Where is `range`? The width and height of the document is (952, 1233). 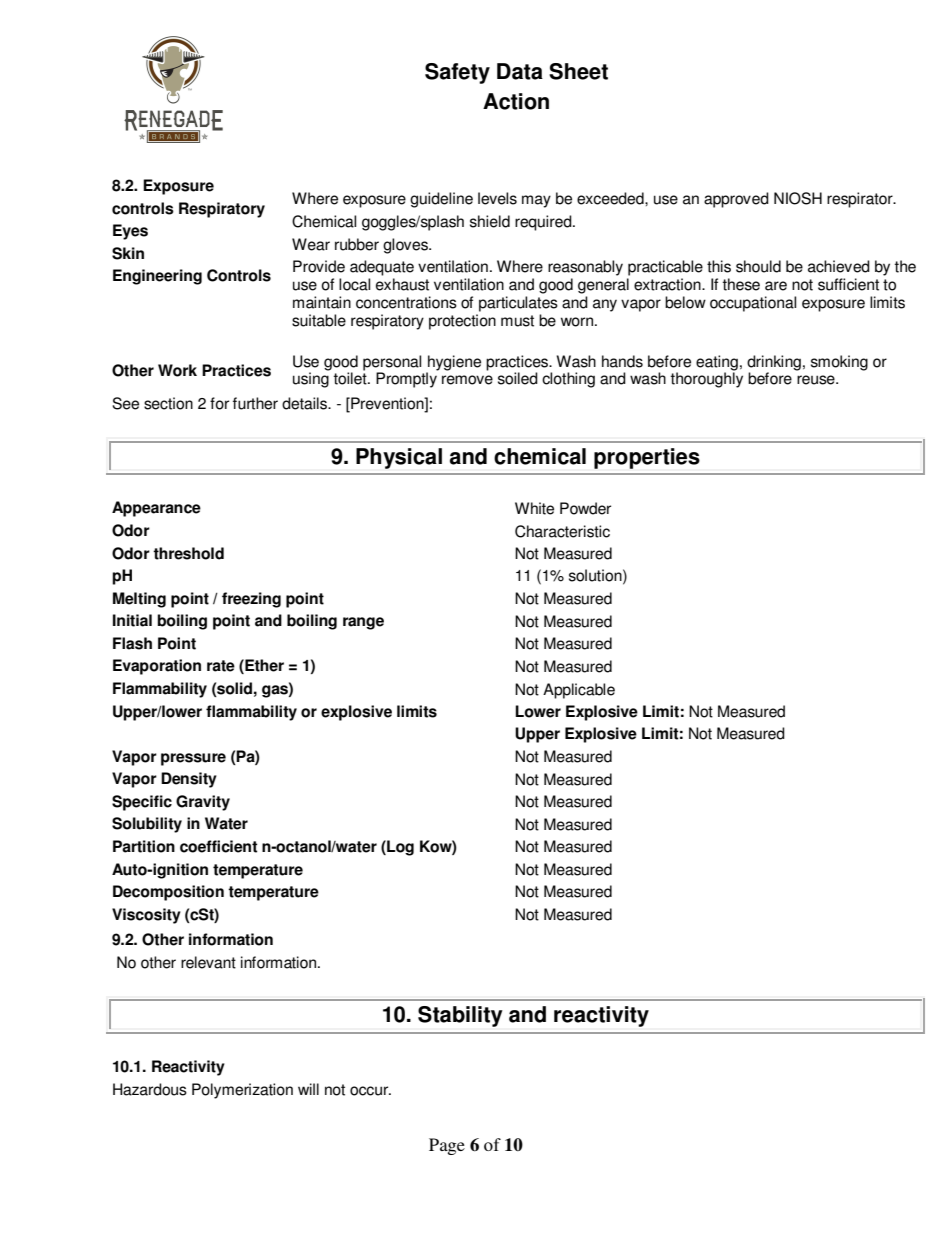
range is located at coordinates (363, 623).
